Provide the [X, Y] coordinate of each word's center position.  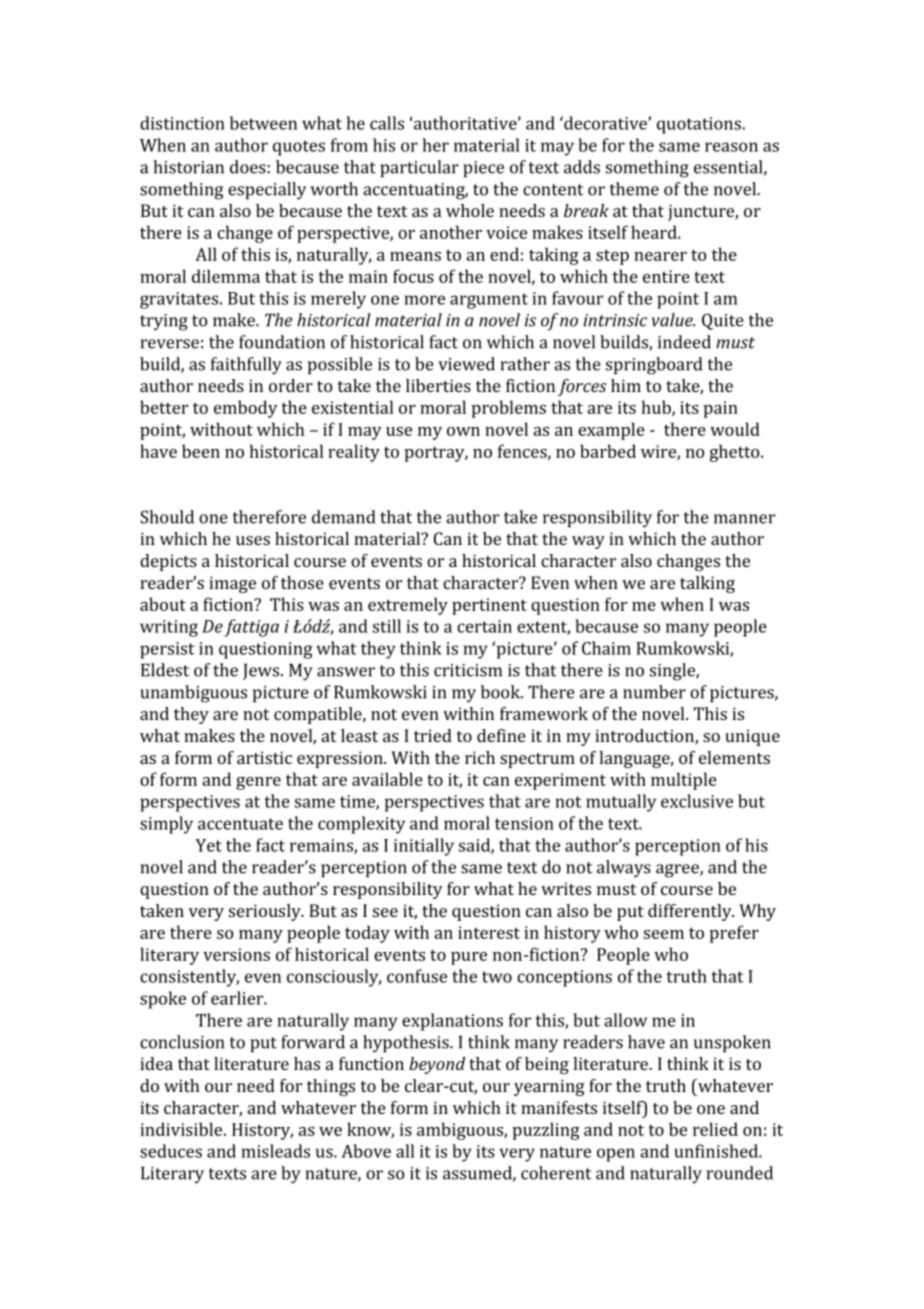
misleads [276, 1151]
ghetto [736, 453]
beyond [437, 1065]
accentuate [240, 824]
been [201, 451]
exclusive [697, 801]
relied [715, 1129]
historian [188, 167]
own [463, 431]
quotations [700, 125]
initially [424, 847]
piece [483, 169]
